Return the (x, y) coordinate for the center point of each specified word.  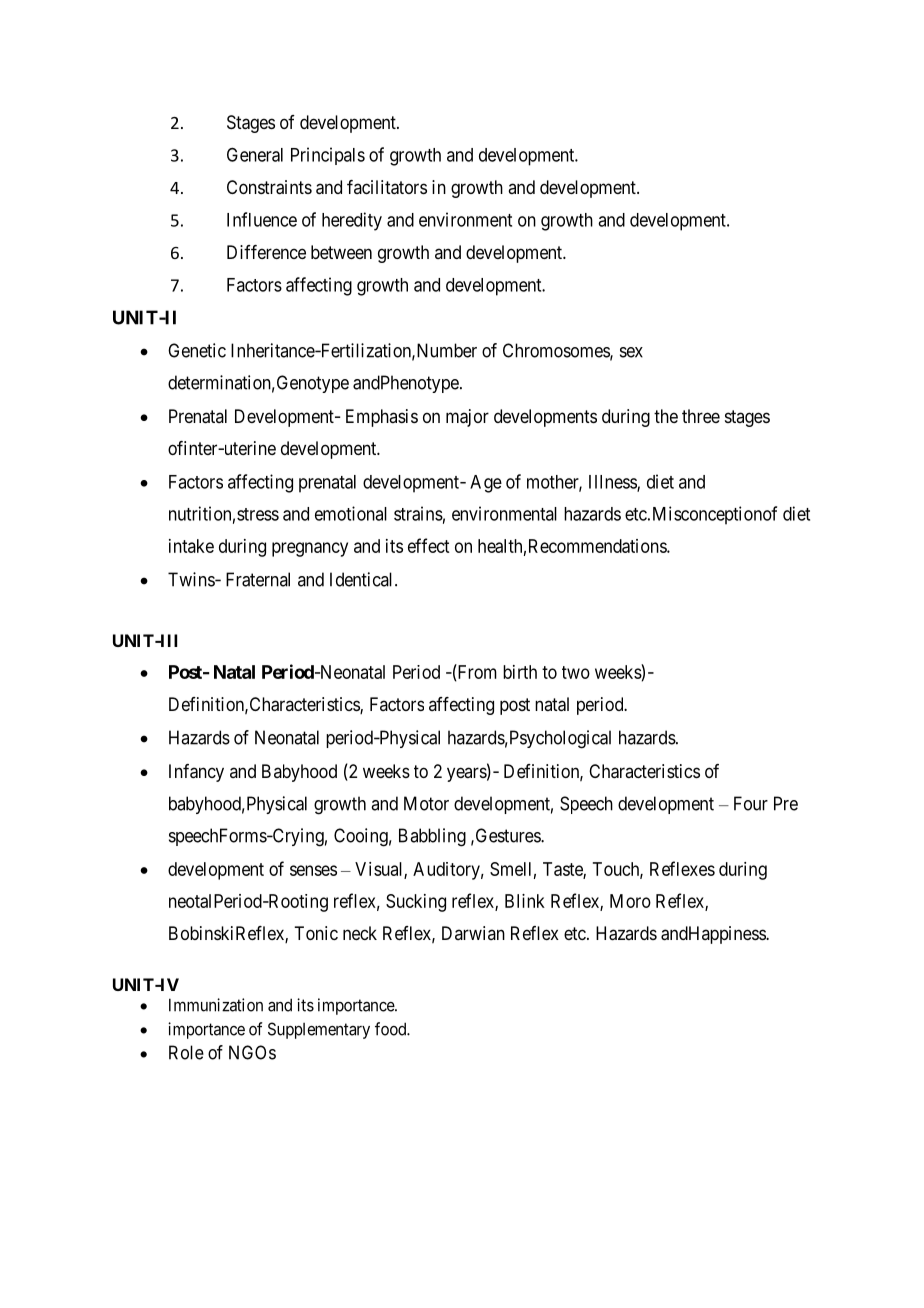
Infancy (196, 773)
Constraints (269, 187)
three (701, 416)
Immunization (216, 1005)
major (467, 418)
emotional (351, 513)
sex (631, 352)
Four (751, 803)
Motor (426, 803)
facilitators (387, 187)
